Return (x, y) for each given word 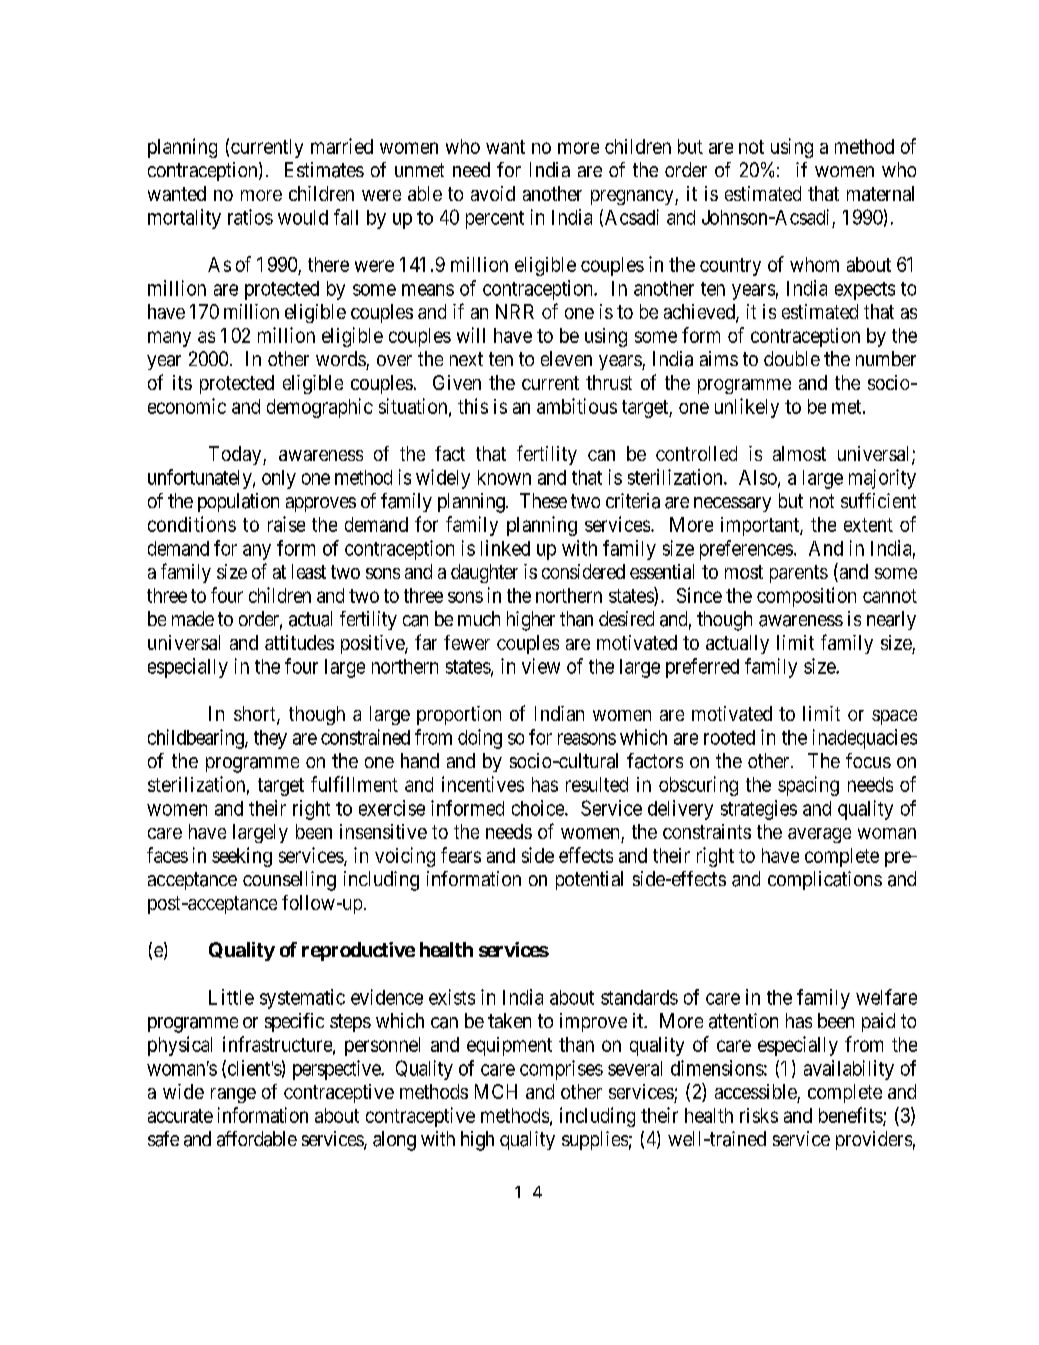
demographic (320, 408)
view (541, 666)
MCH (496, 1091)
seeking (242, 857)
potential (589, 880)
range (233, 1095)
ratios (250, 217)
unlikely (747, 408)
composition (806, 597)
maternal (880, 193)
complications (825, 880)
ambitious (577, 406)
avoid (493, 193)
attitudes (299, 642)
